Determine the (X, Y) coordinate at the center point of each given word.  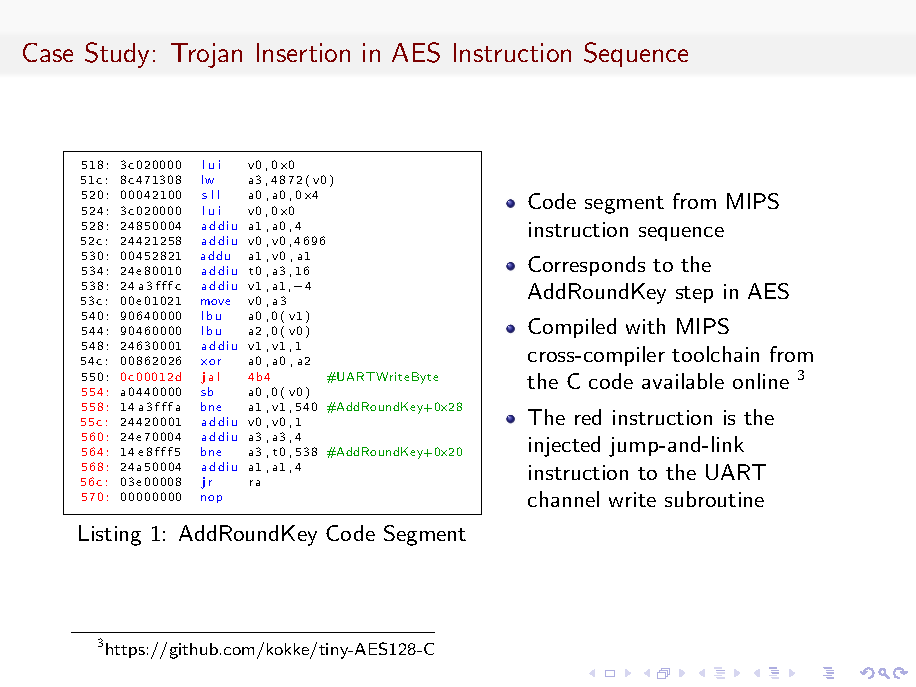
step (694, 294)
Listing (110, 535)
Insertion (303, 52)
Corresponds (586, 266)
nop (211, 499)
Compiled (572, 328)
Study (117, 55)
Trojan (206, 55)
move (215, 302)
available (683, 381)
